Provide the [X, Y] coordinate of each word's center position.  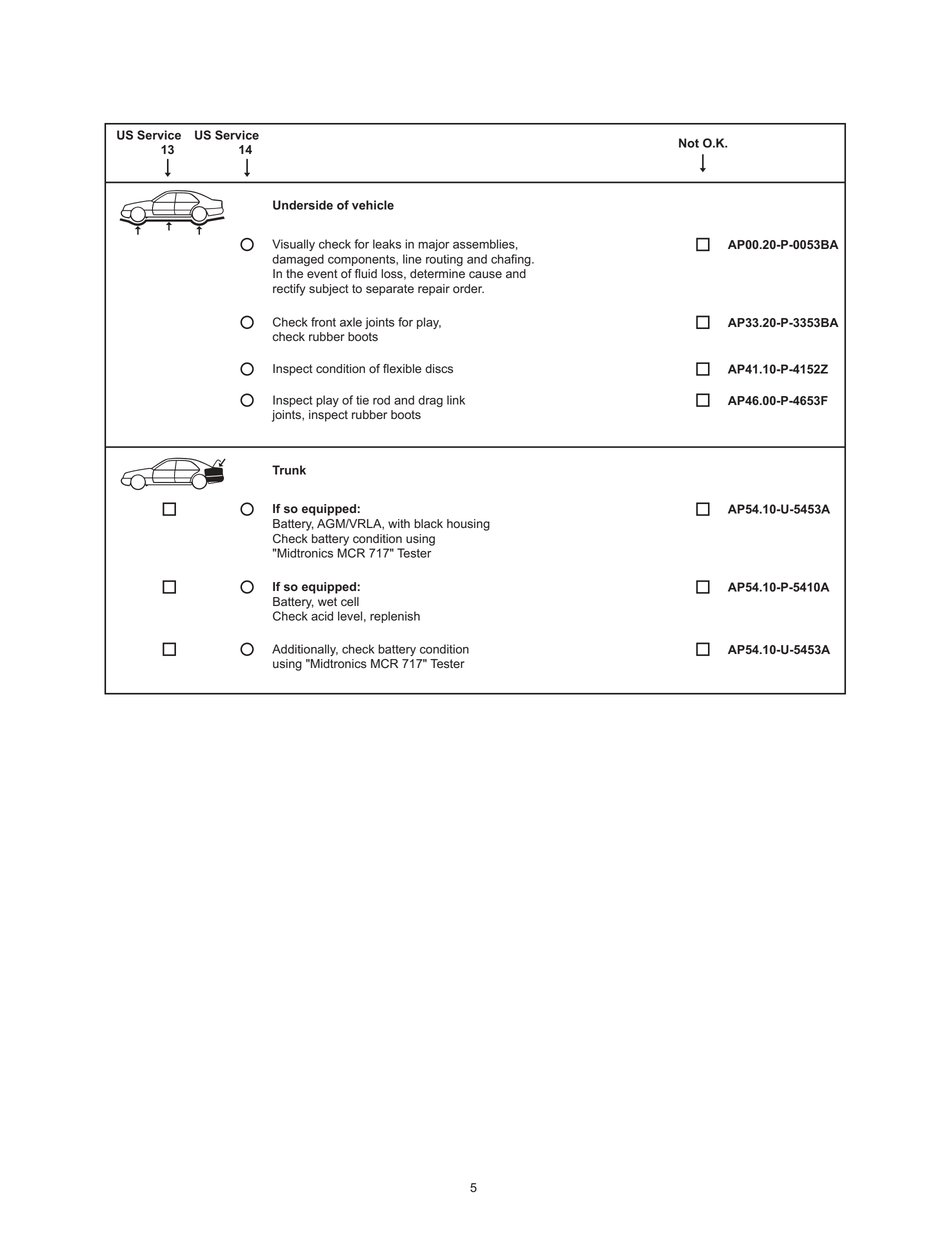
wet [327, 602]
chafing [512, 260]
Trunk [289, 470]
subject [329, 290]
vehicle [373, 205]
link [456, 400]
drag [430, 401]
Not [689, 143]
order [468, 289]
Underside [303, 205]
